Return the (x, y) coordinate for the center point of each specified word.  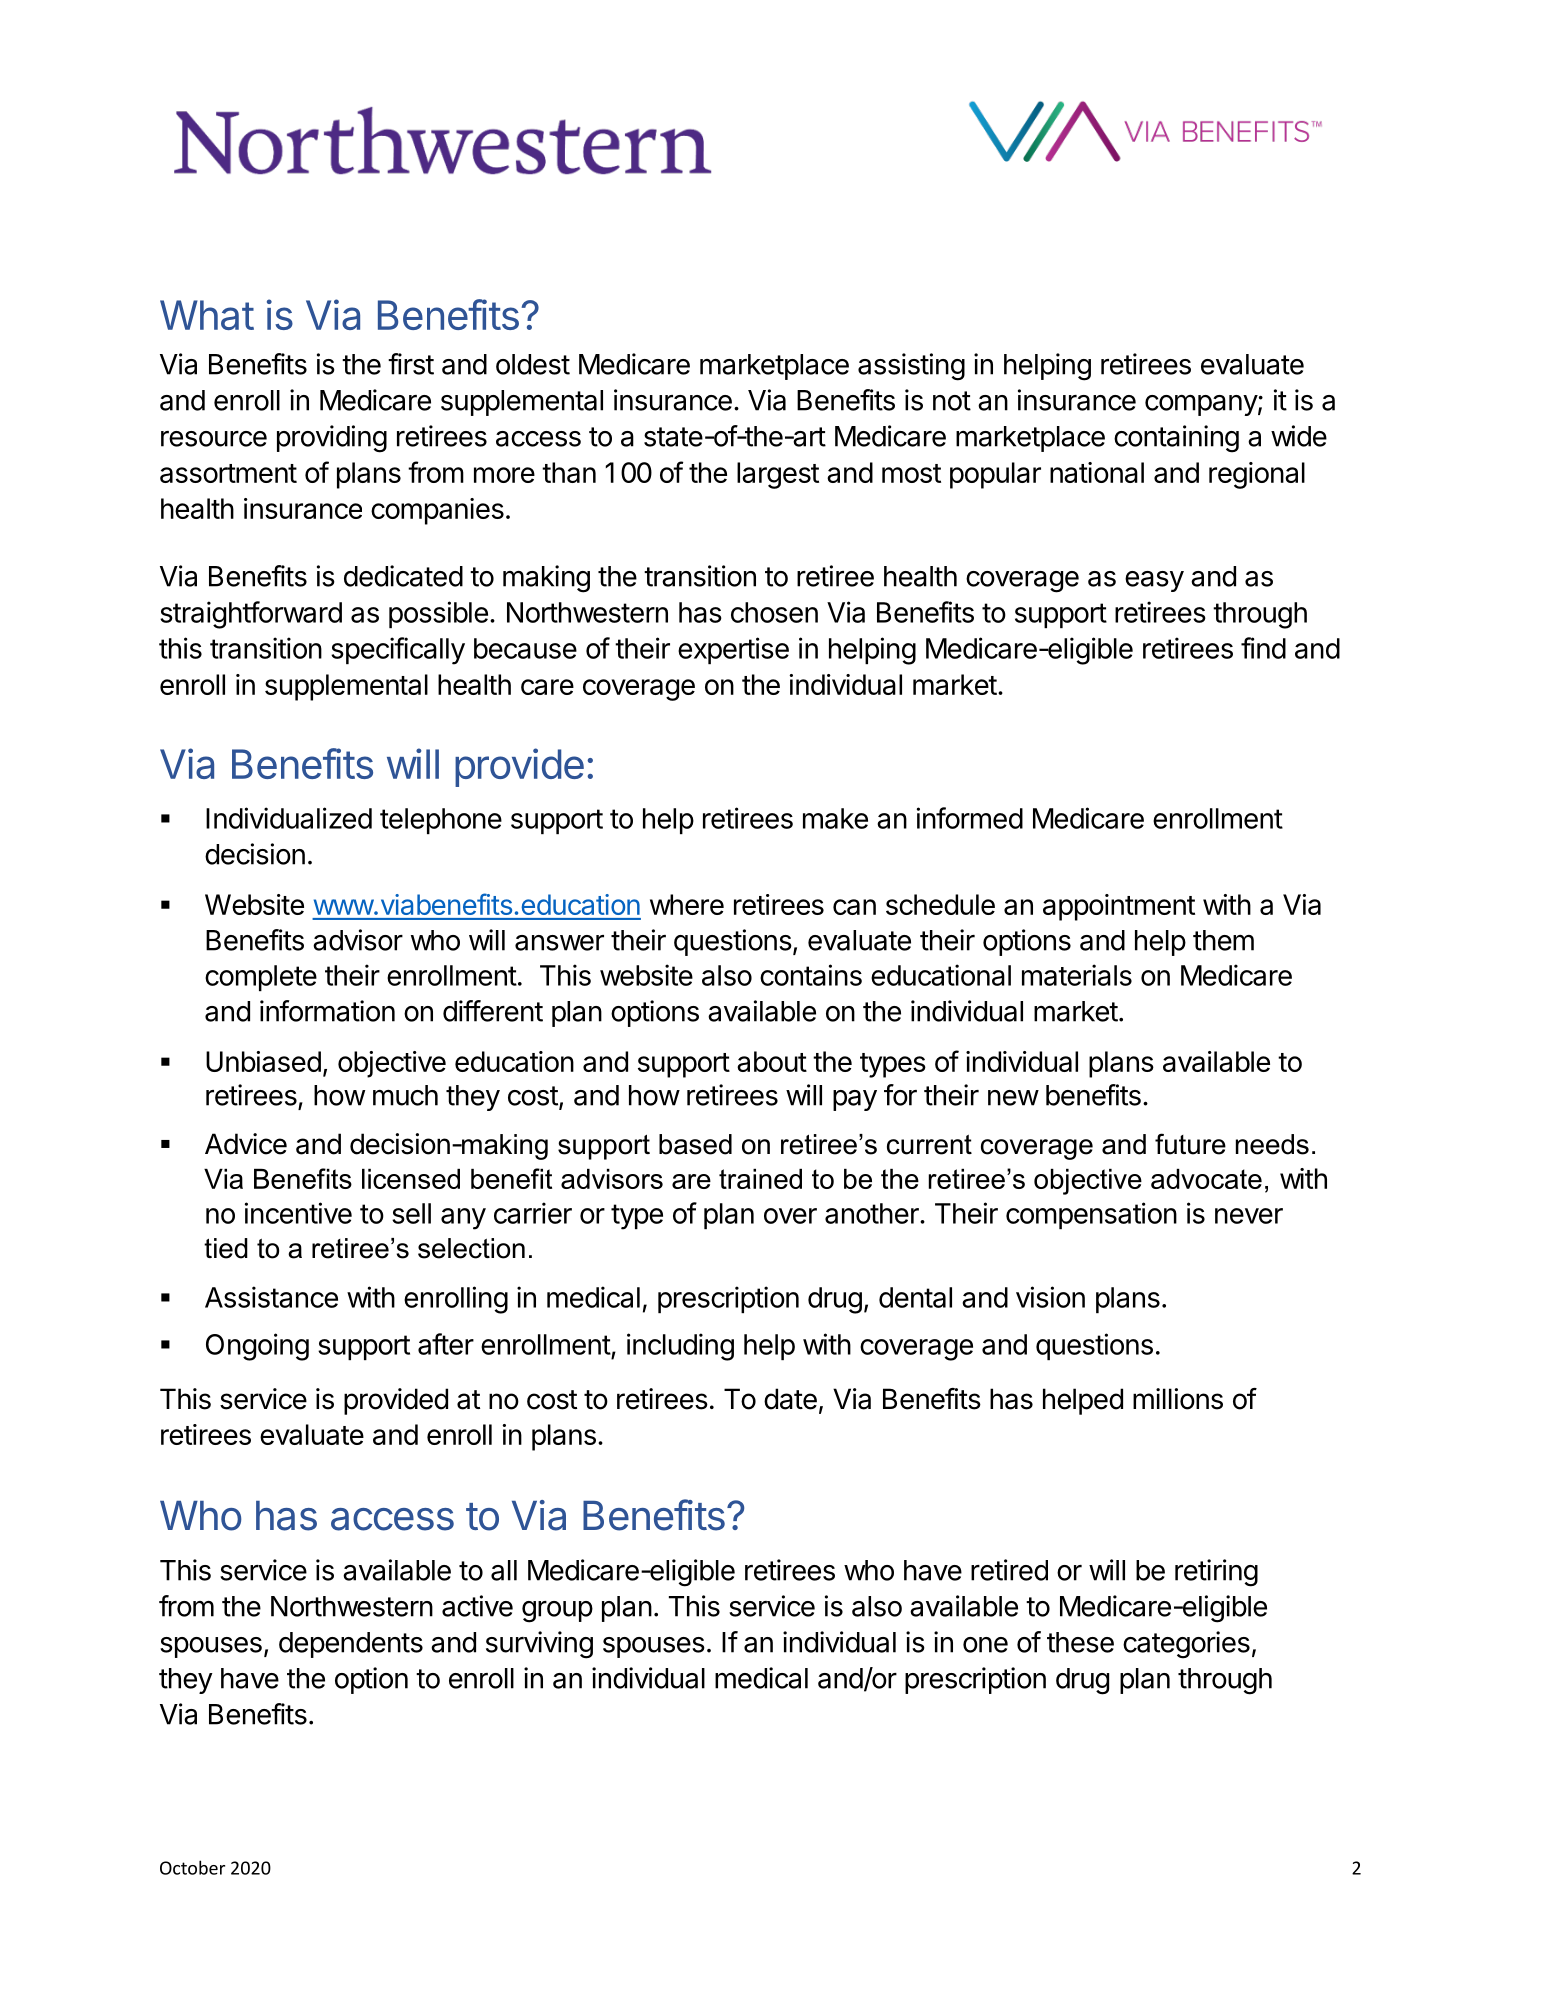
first (411, 364)
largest (778, 475)
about (772, 1061)
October (192, 1867)
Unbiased (263, 1061)
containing (1176, 439)
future (1190, 1144)
